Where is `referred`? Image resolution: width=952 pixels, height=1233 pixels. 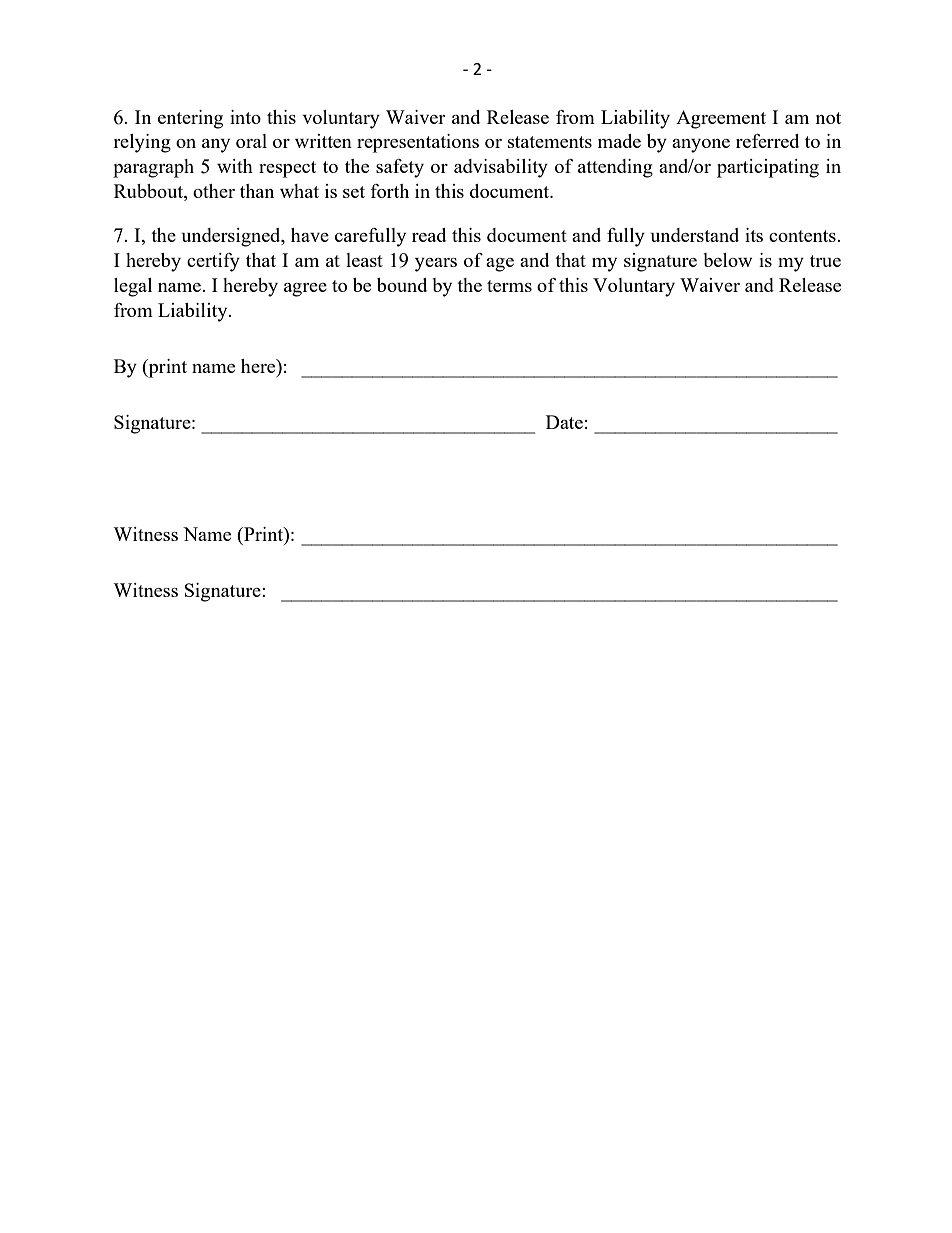 referred is located at coordinates (767, 141).
